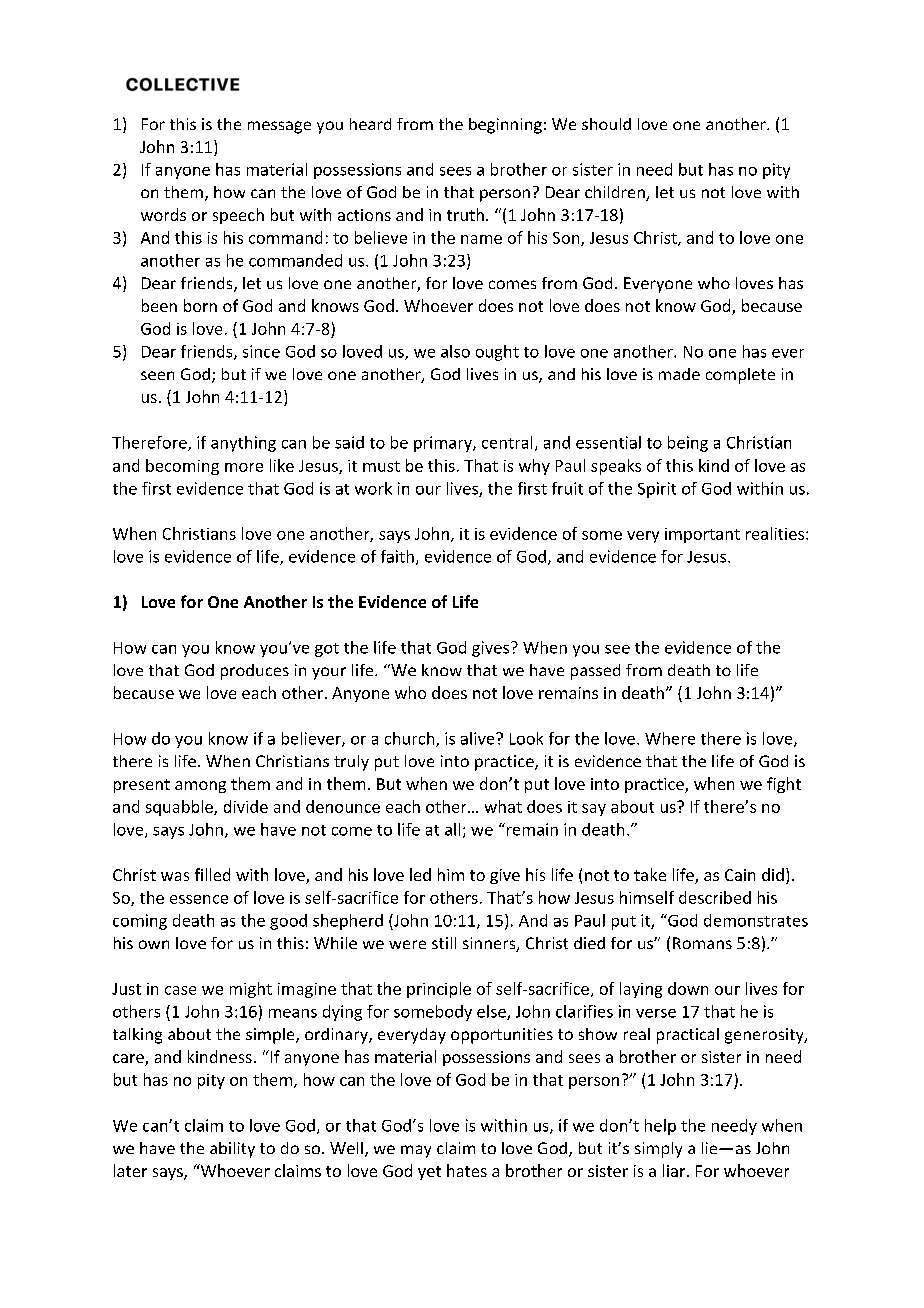 This page has height=1308, width=924. What do you see at coordinates (467, 1170) in the page?
I see `hates` at bounding box center [467, 1170].
